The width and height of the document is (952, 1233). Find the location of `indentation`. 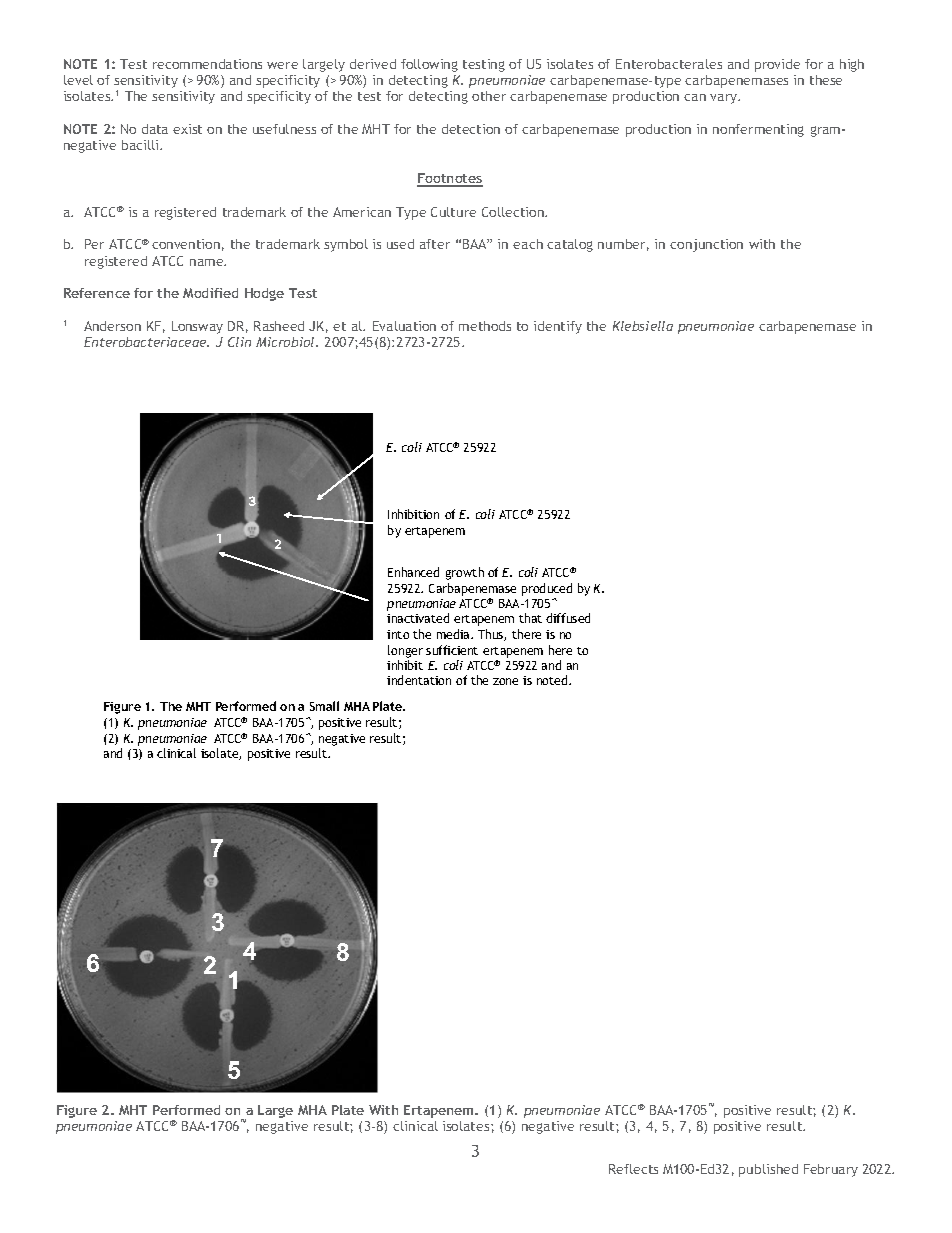

indentation is located at coordinates (419, 680).
